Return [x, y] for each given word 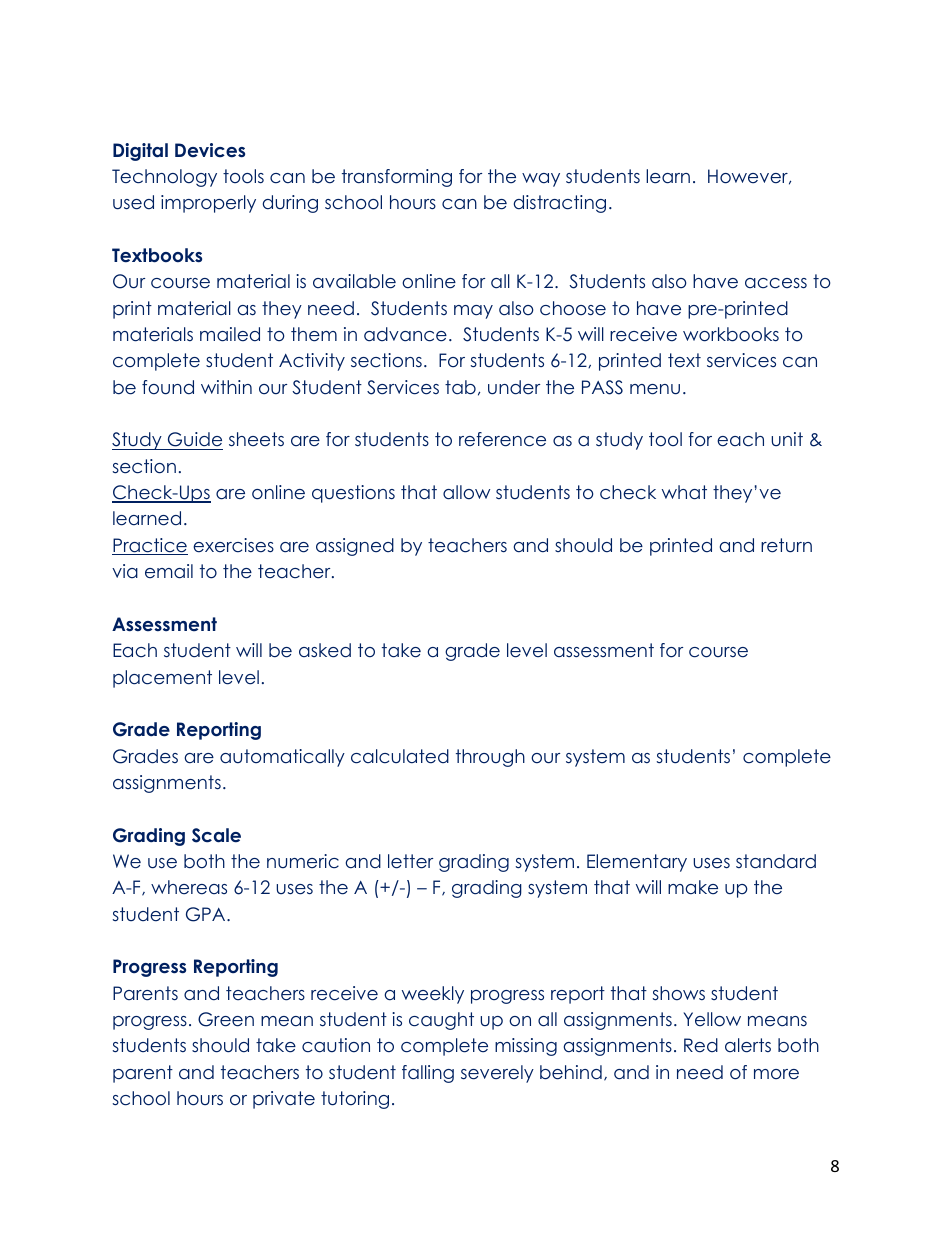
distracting [560, 204]
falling [428, 1074]
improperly [208, 204]
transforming [397, 178]
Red [701, 1045]
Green [226, 1019]
